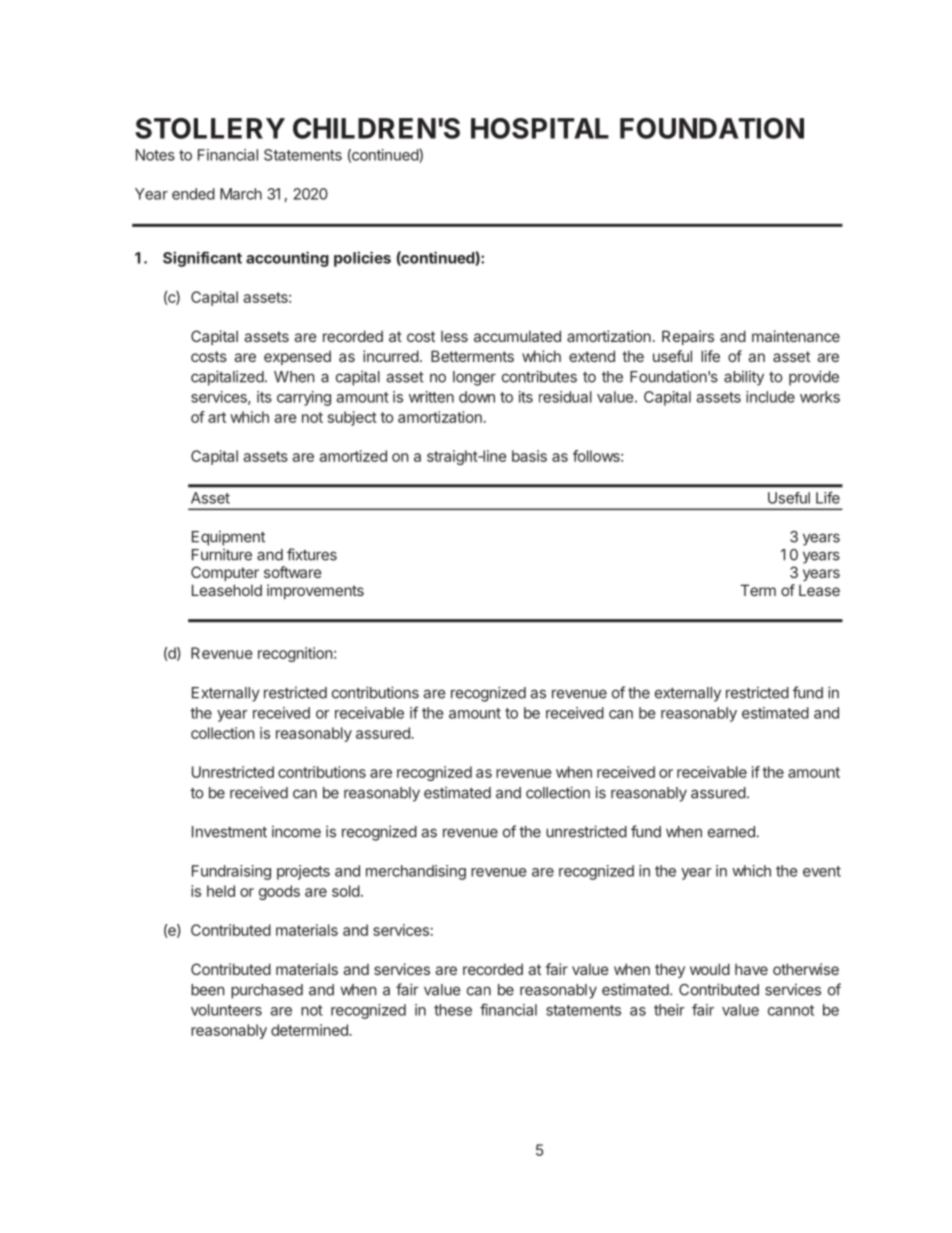 The image size is (952, 1233). I want to click on HOSPITAL, so click(540, 128).
